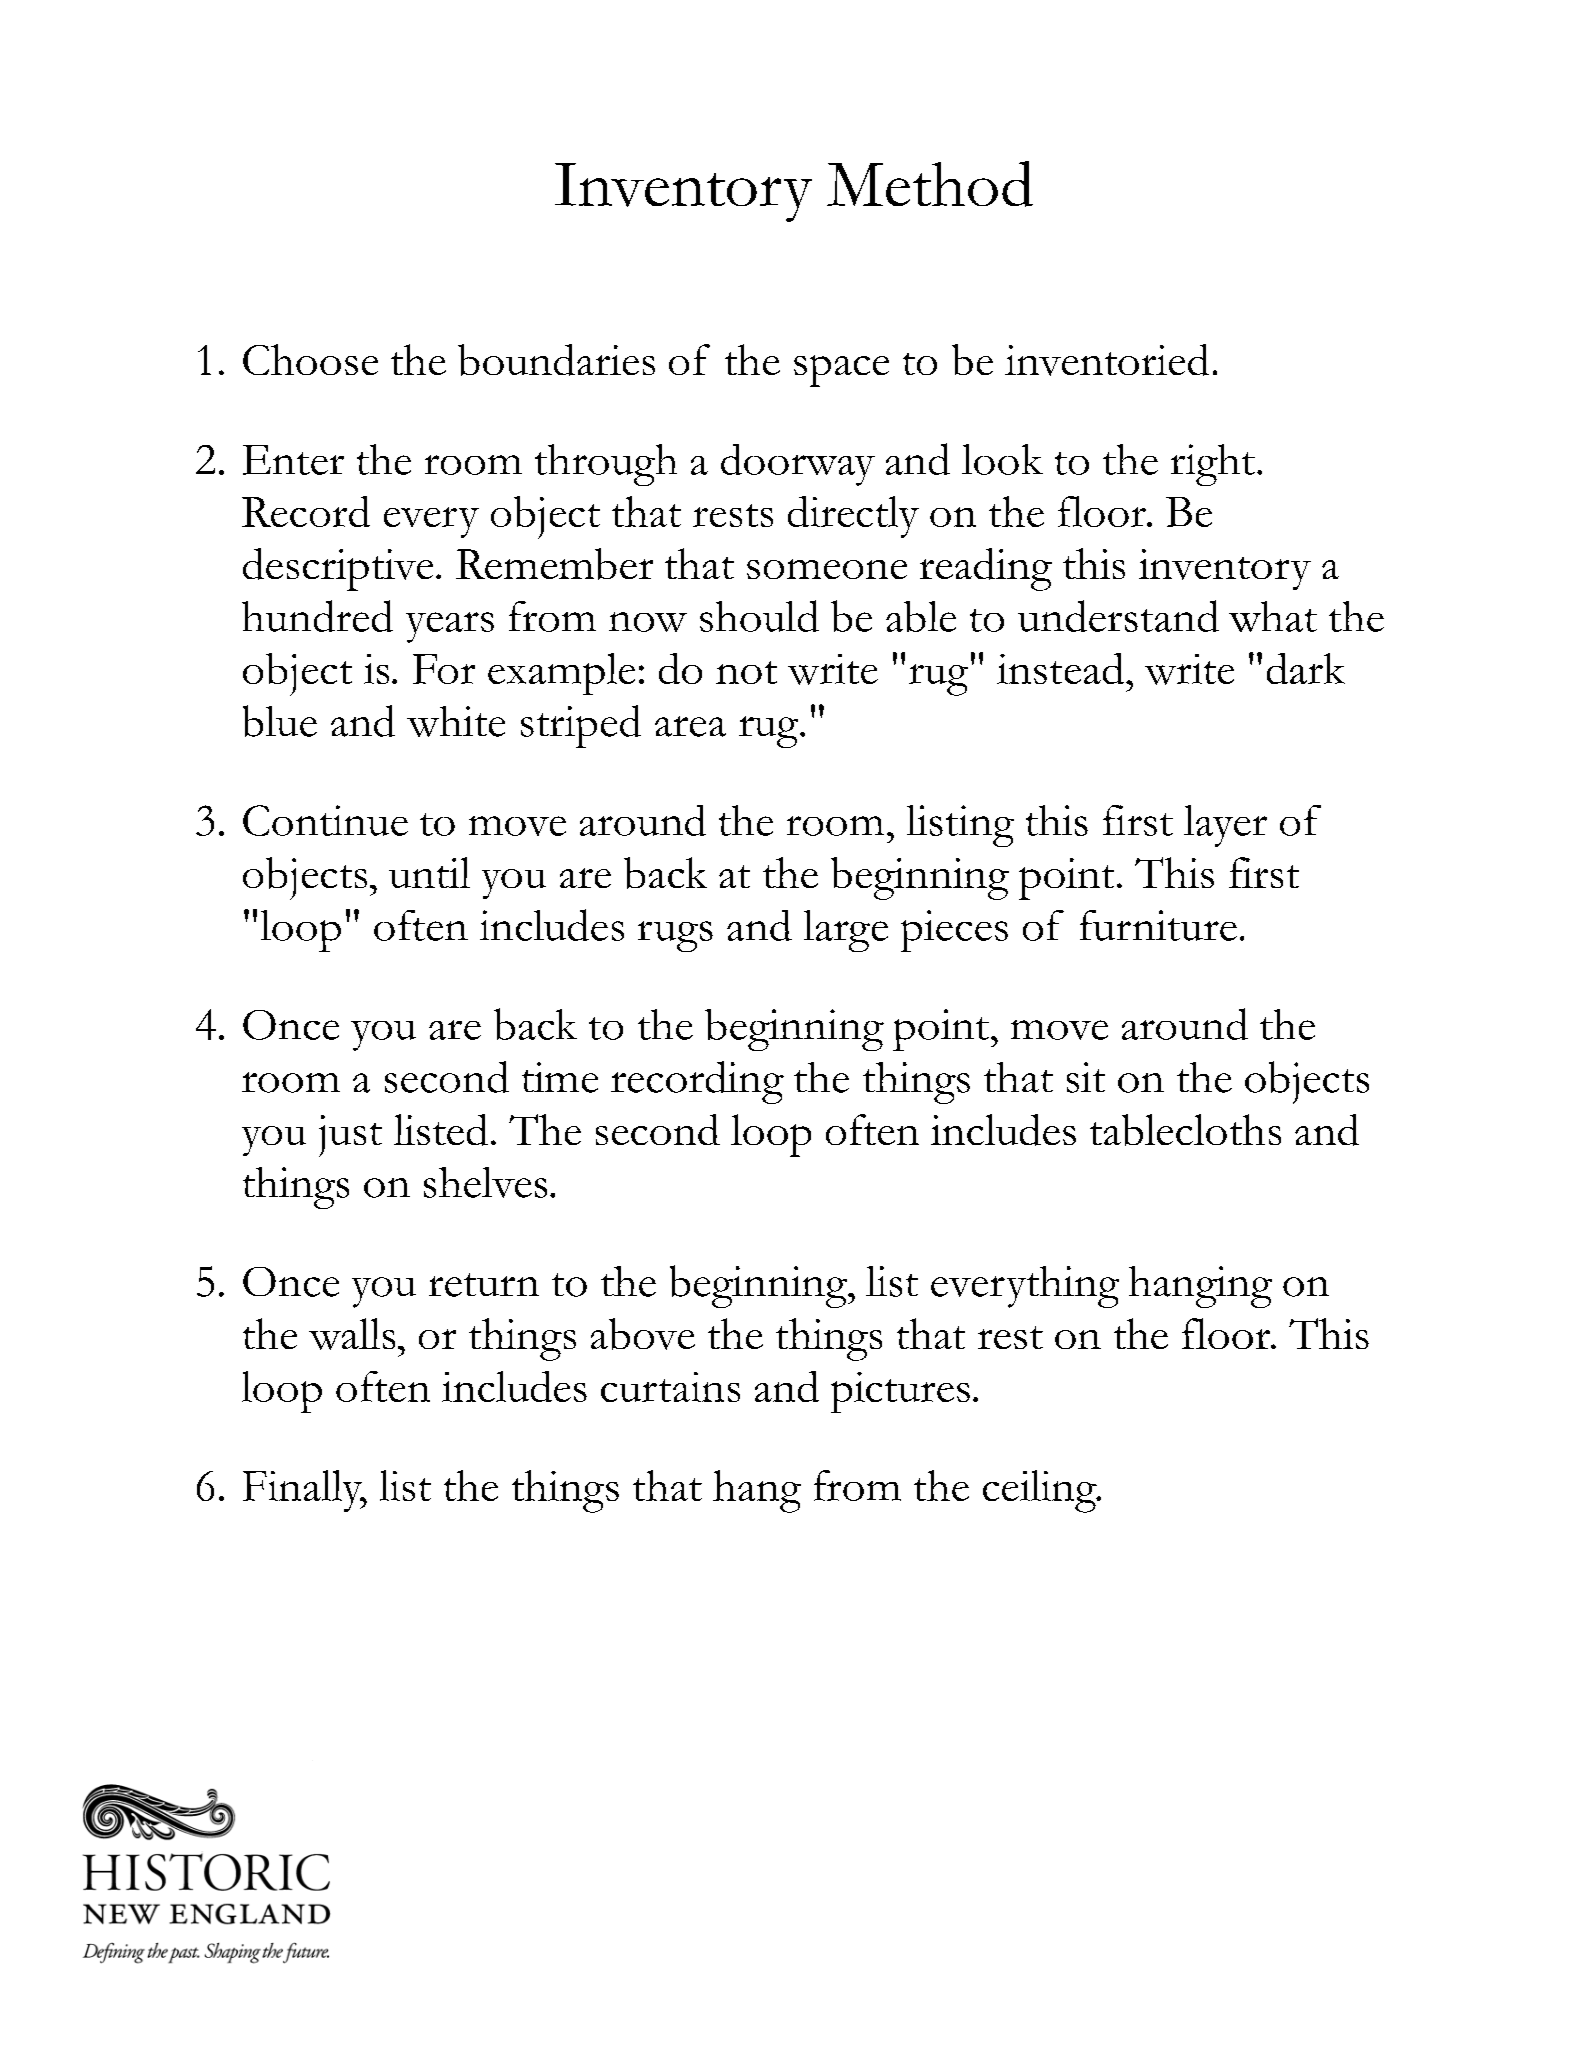 This screenshot has height=2056, width=1589. I want to click on ceiling, so click(1041, 1491).
